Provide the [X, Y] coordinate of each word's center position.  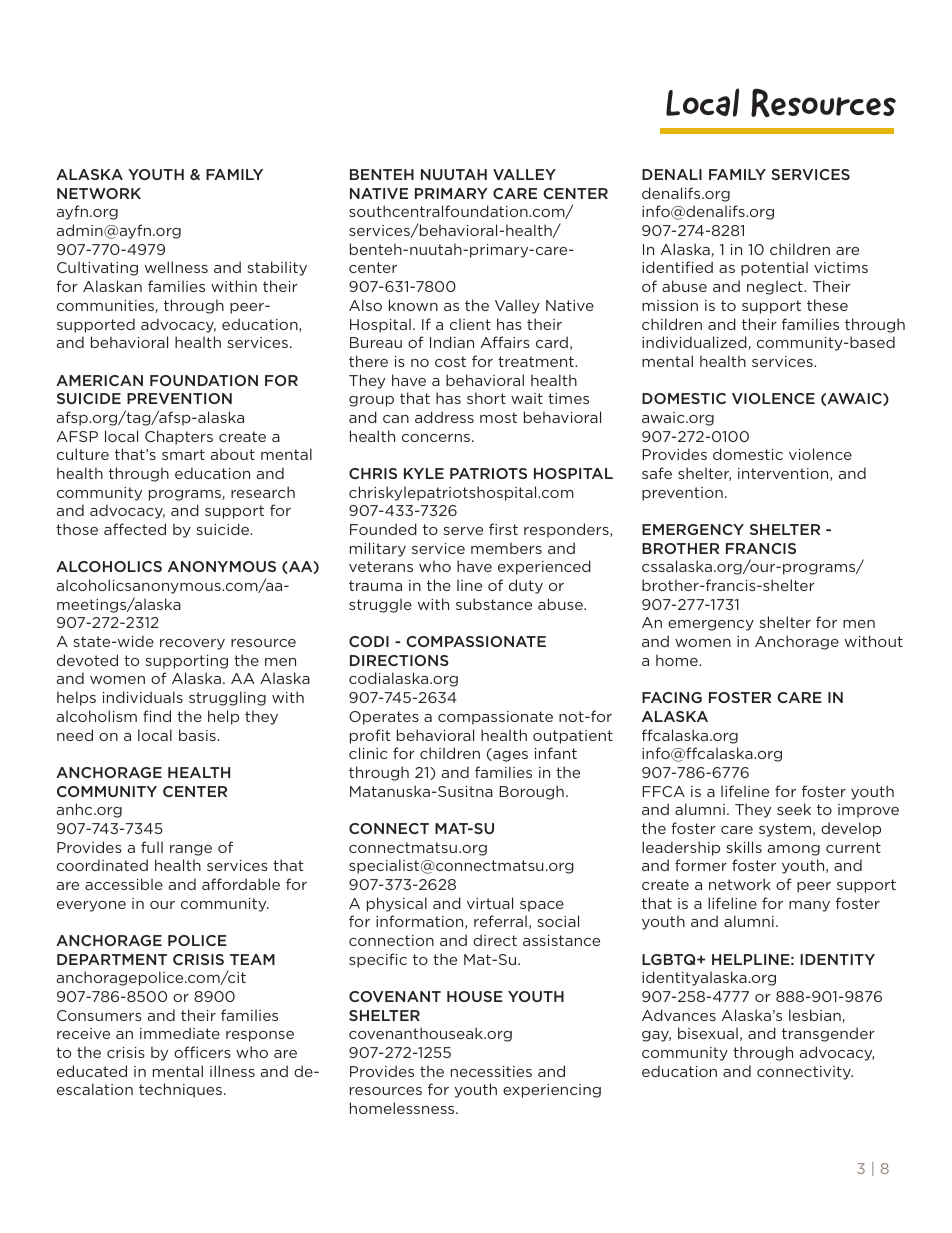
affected [135, 529]
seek [794, 809]
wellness [176, 267]
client [470, 324]
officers [202, 1052]
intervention [784, 474]
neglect [776, 287]
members [506, 548]
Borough [532, 792]
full [152, 847]
